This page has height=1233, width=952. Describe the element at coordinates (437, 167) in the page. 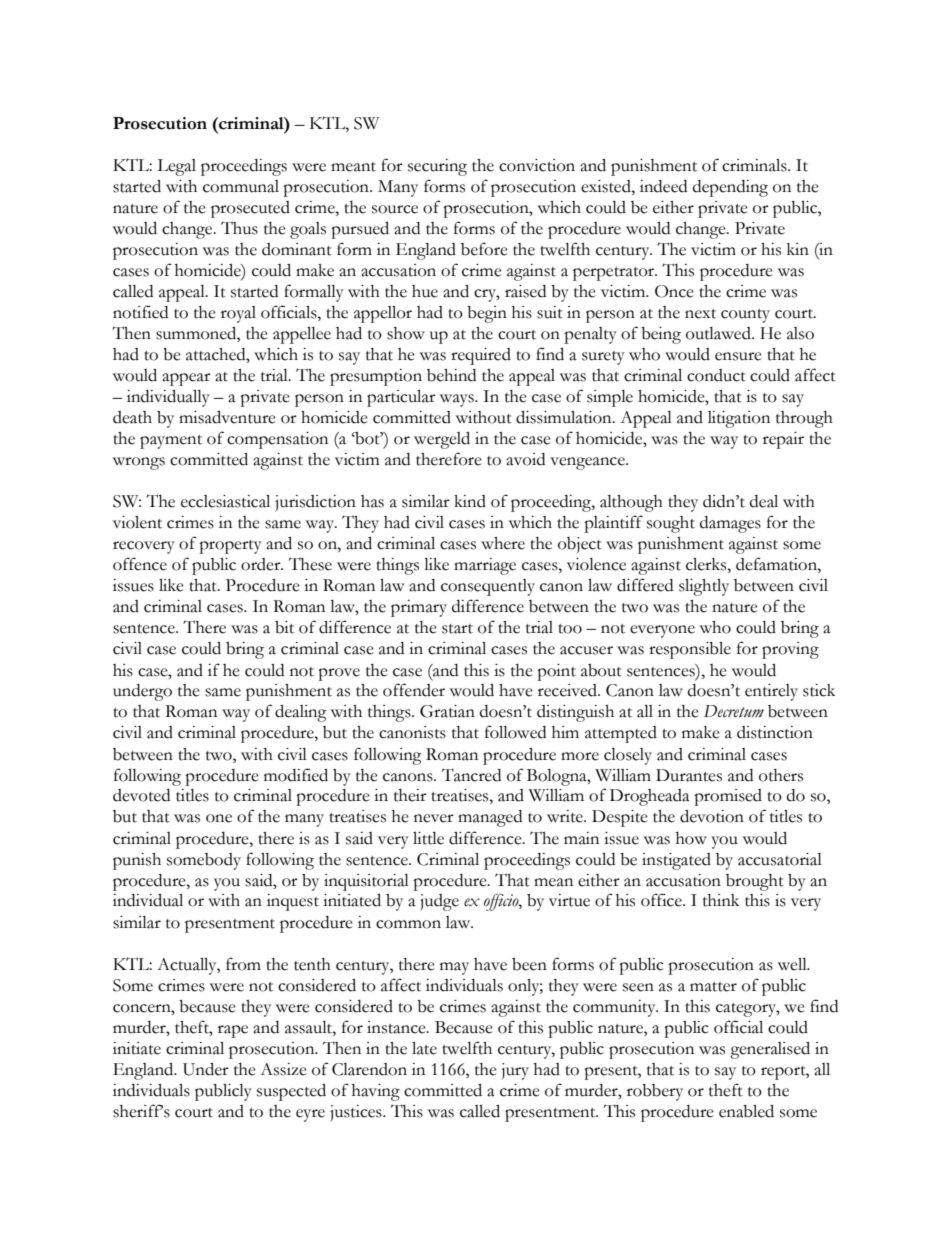

I see `securing` at that location.
